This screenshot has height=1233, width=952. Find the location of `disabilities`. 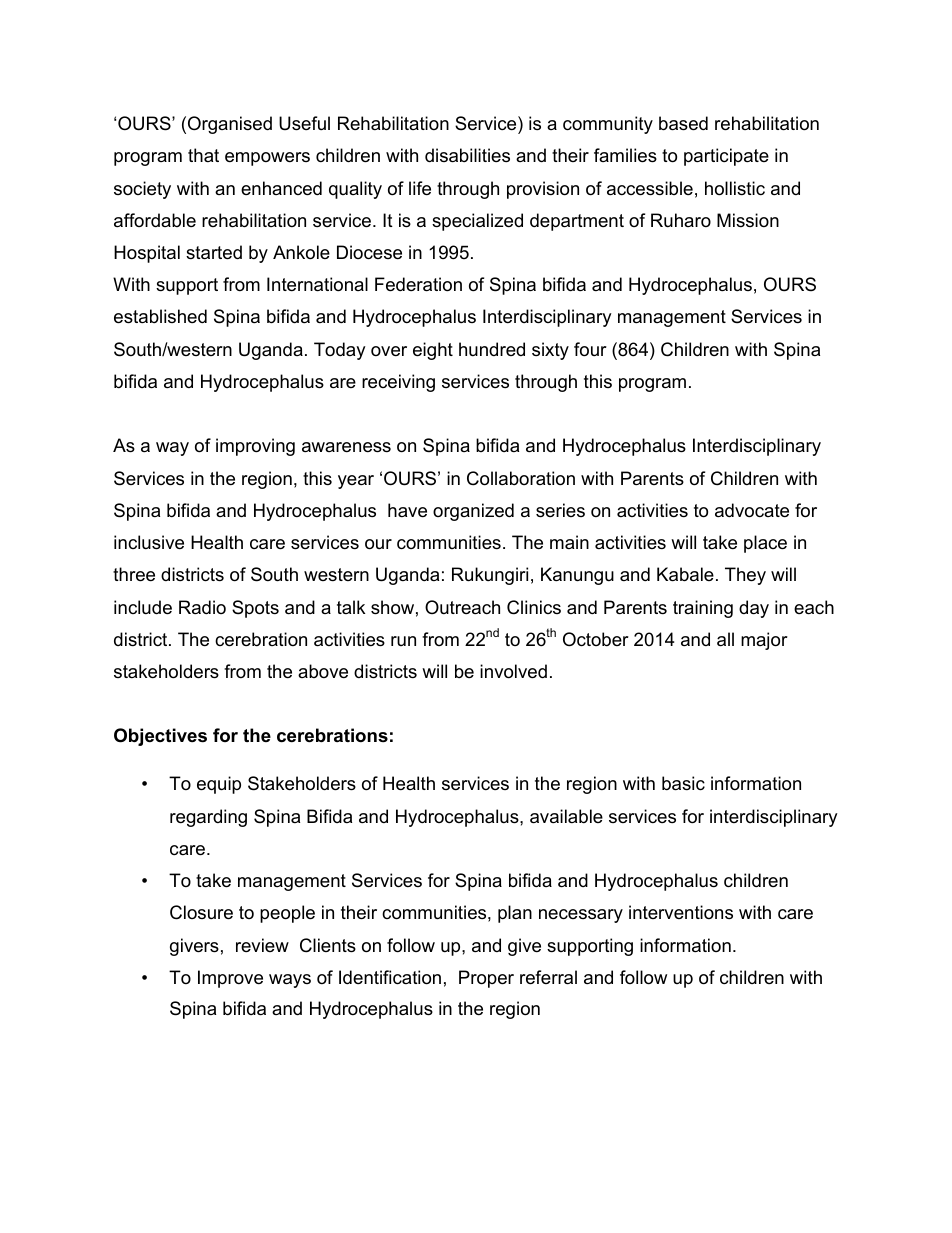

disabilities is located at coordinates (467, 155).
